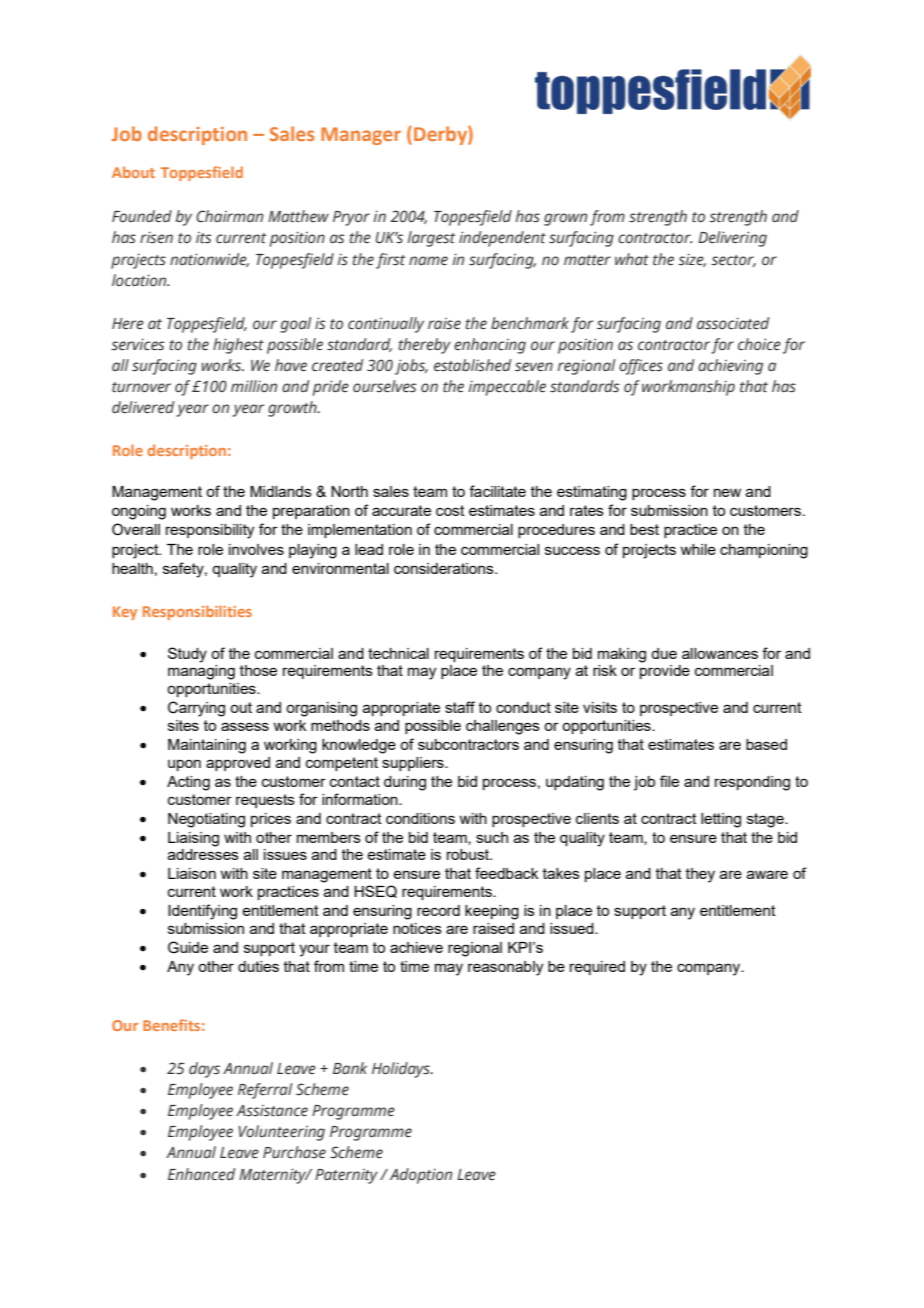  What do you see at coordinates (187, 655) in the screenshot?
I see `Study` at bounding box center [187, 655].
